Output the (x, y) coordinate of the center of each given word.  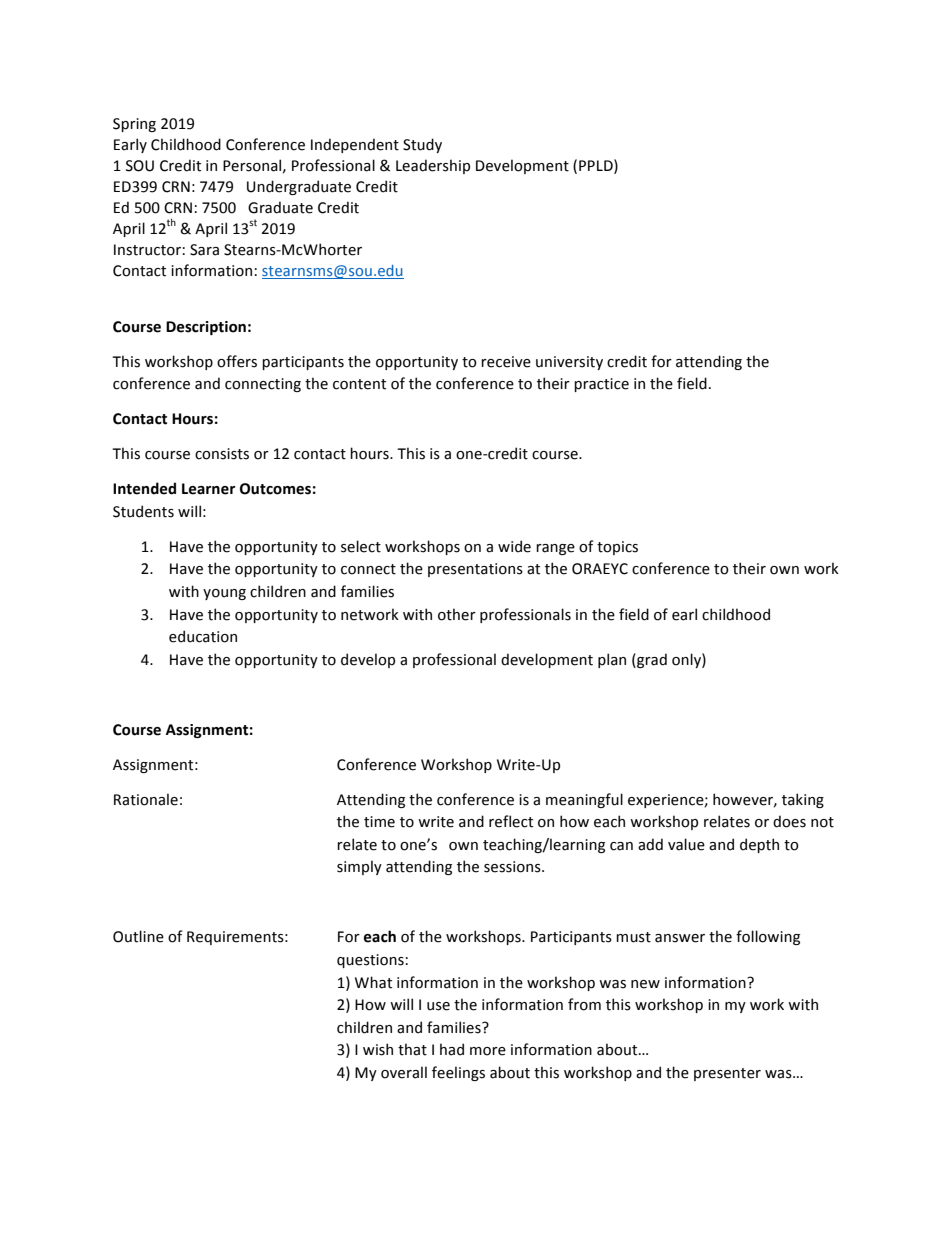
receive (506, 362)
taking (803, 800)
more (488, 1051)
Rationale (146, 799)
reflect (511, 821)
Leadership (433, 166)
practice (601, 385)
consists (222, 454)
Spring (134, 125)
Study (422, 145)
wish (378, 1049)
